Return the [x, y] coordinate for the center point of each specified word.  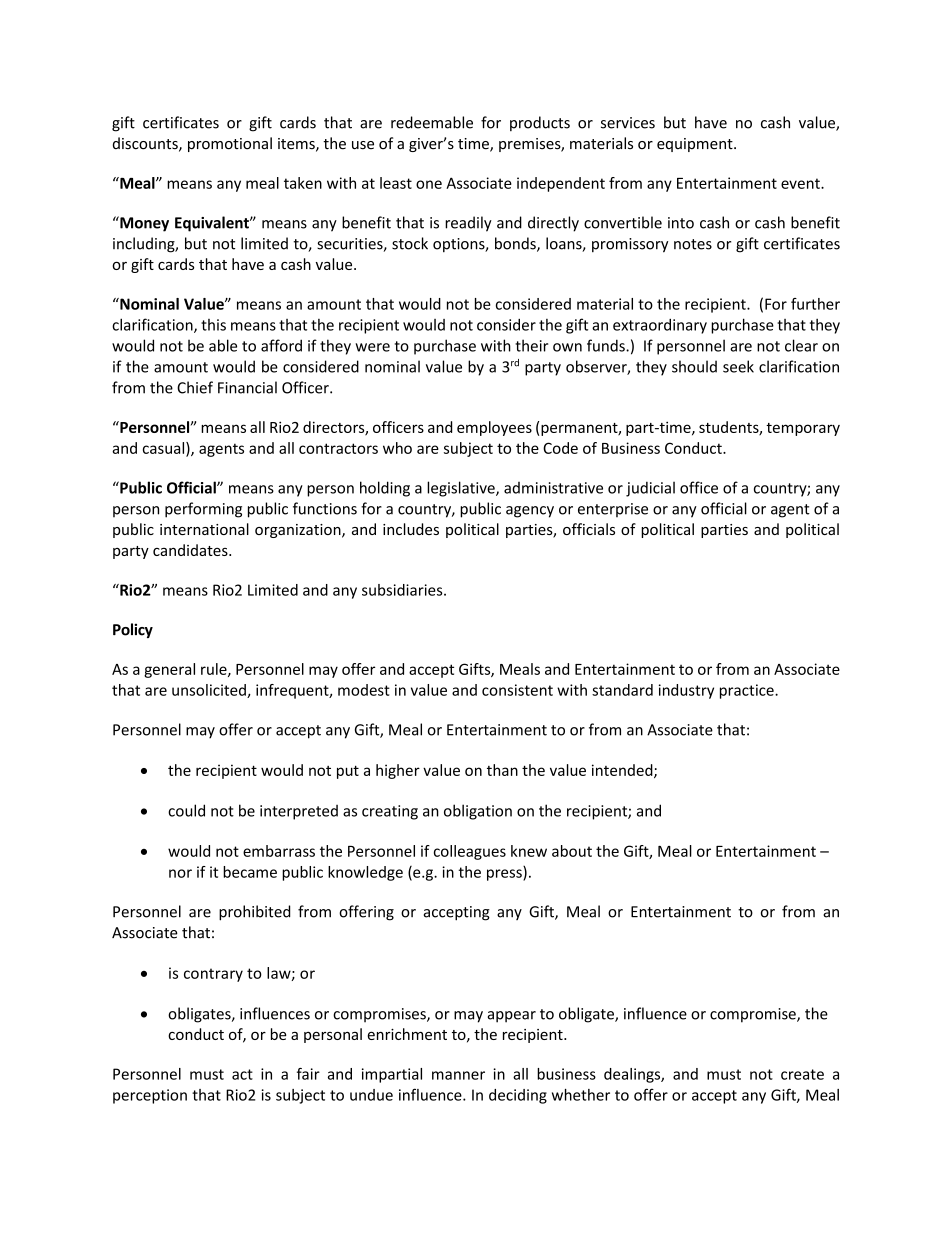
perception [150, 1096]
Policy [133, 630]
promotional [230, 144]
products [540, 123]
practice [748, 691]
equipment [696, 145]
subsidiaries [403, 590]
